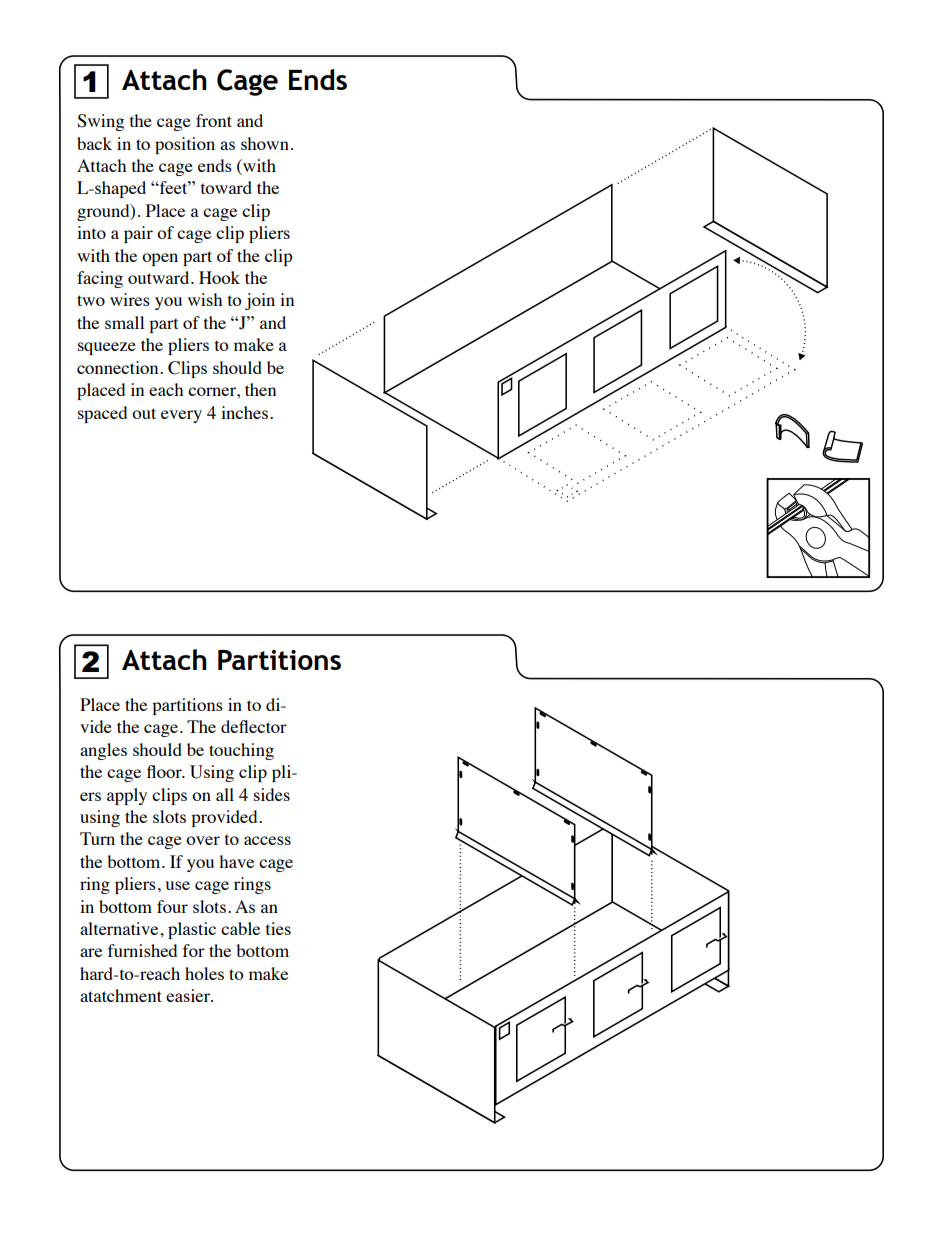 The height and width of the screenshot is (1233, 952). Describe the element at coordinates (189, 995) in the screenshot. I see `easier` at that location.
